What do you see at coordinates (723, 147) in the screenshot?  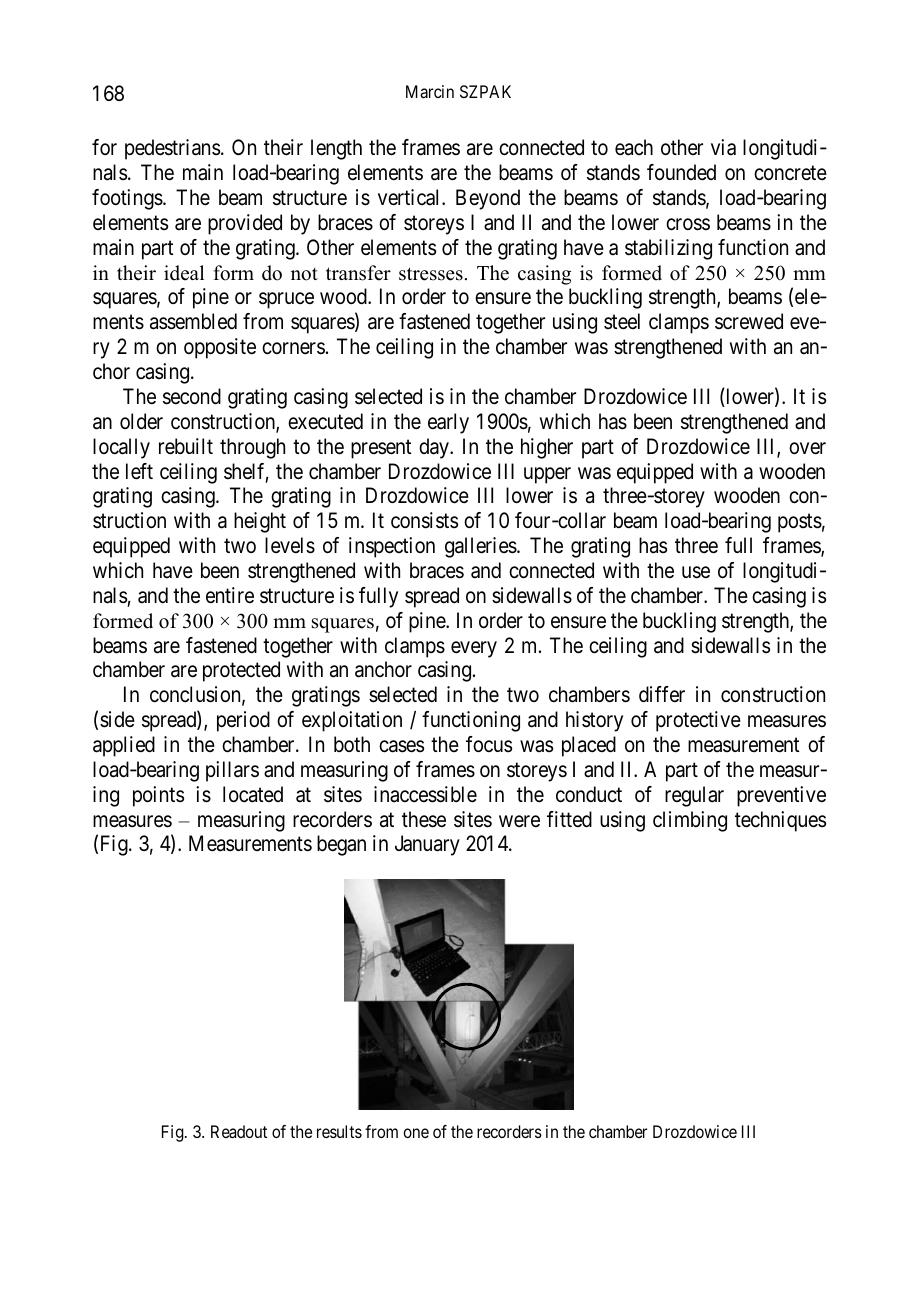 I see `via` at bounding box center [723, 147].
